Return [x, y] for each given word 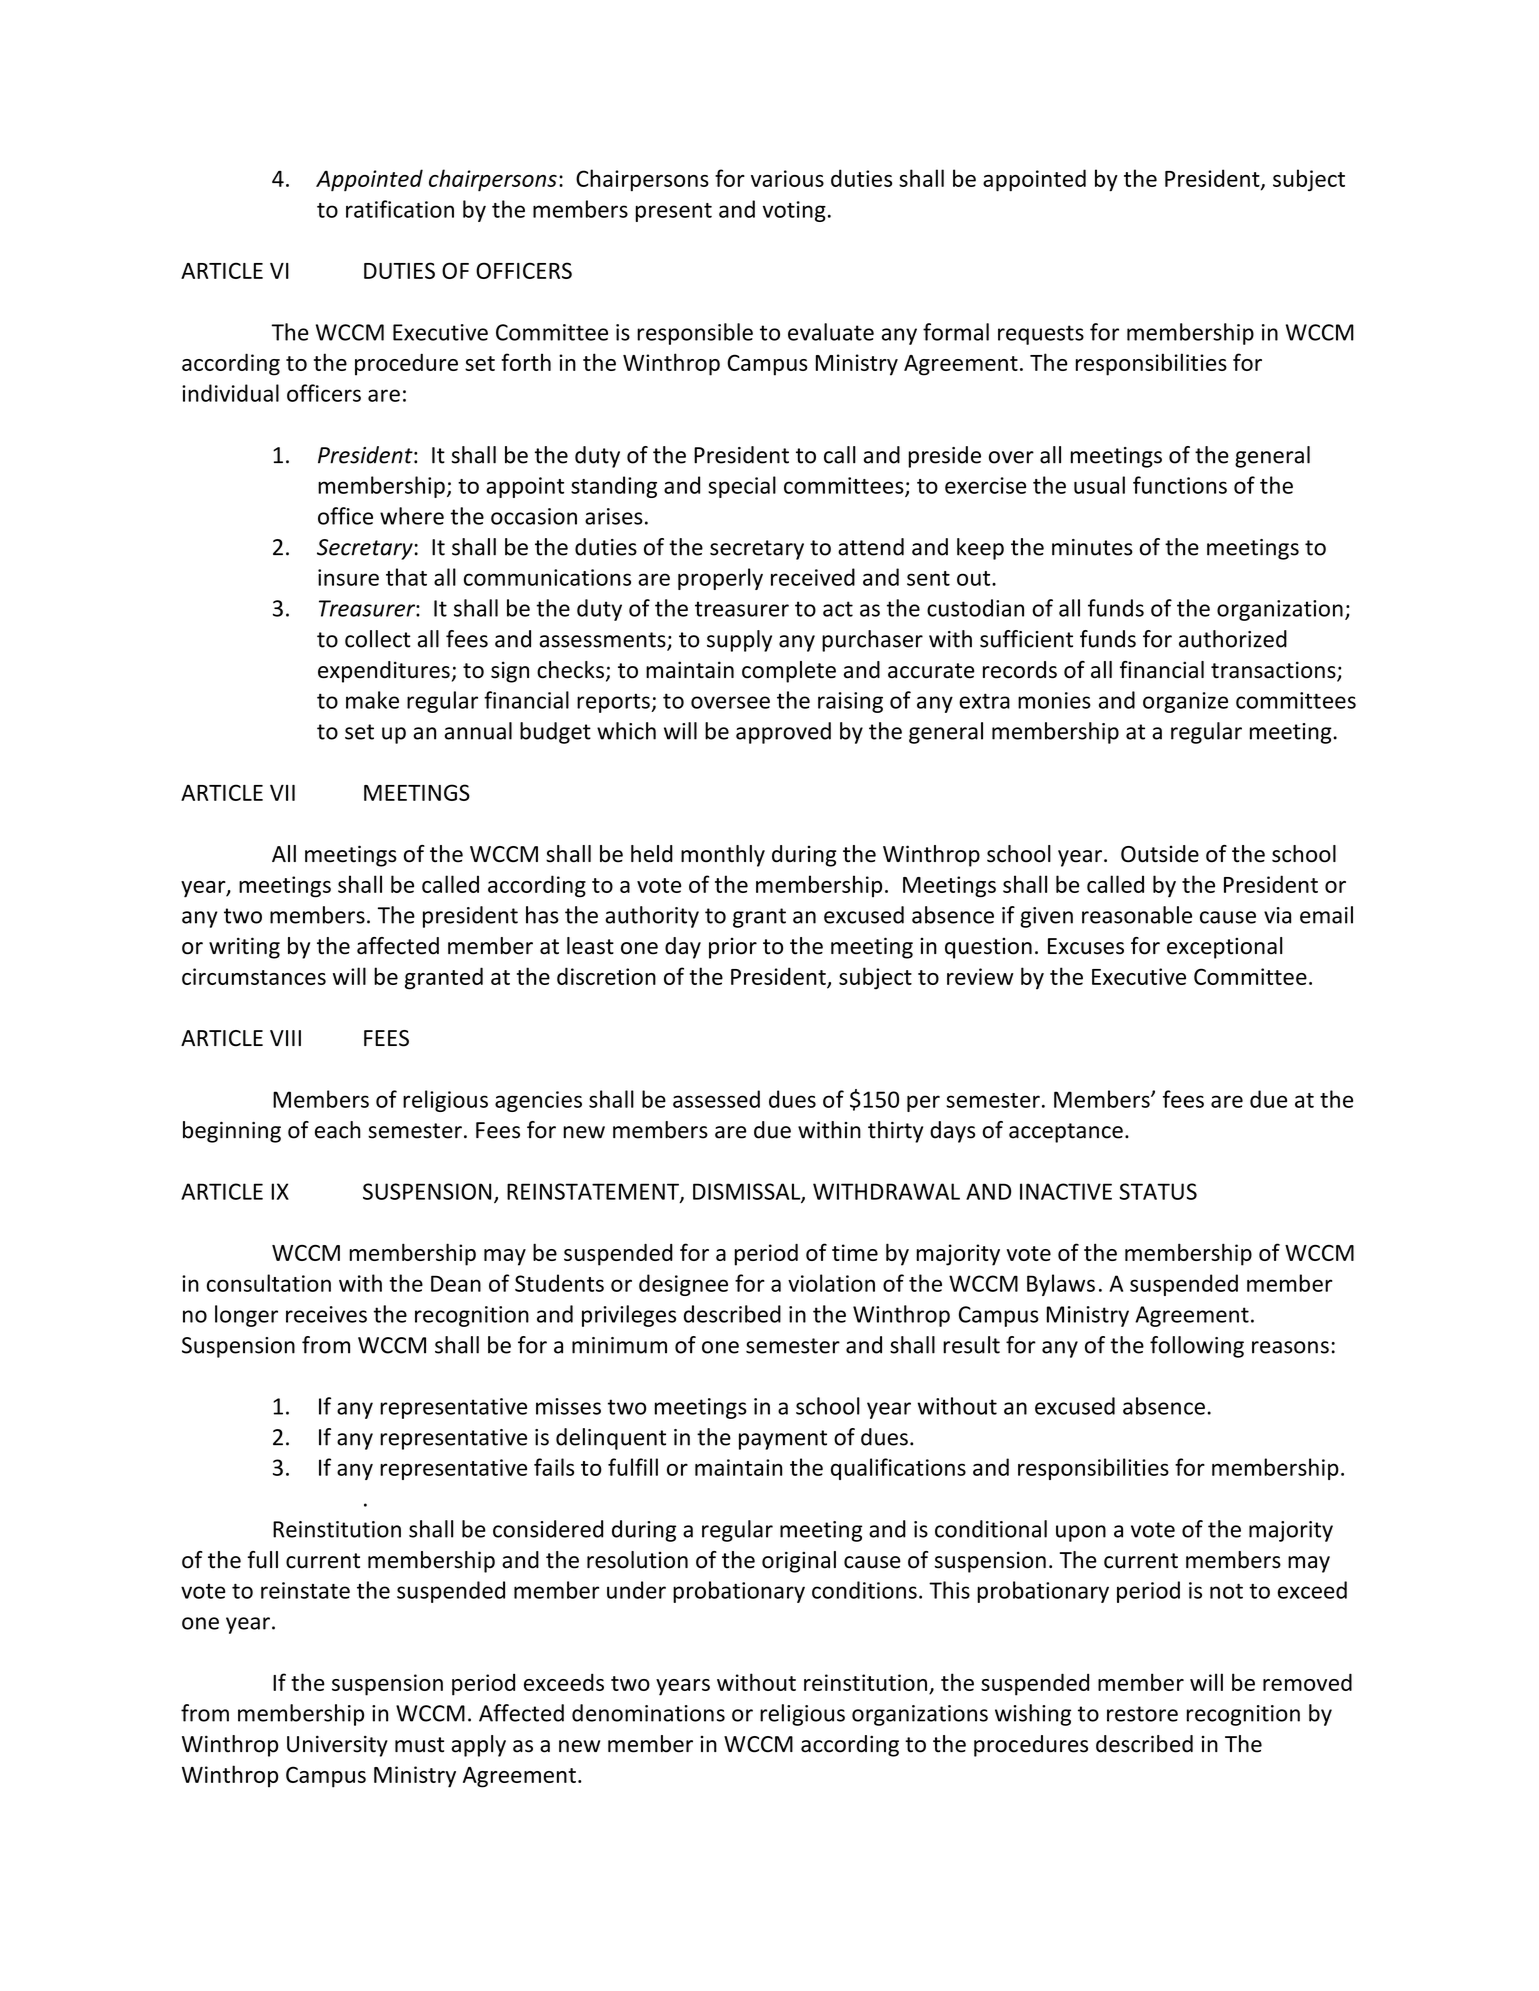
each [338, 1130]
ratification [400, 209]
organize [1185, 702]
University [337, 1746]
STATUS [1158, 1191]
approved [783, 733]
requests [1041, 335]
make [372, 700]
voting [794, 211]
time [855, 1252]
